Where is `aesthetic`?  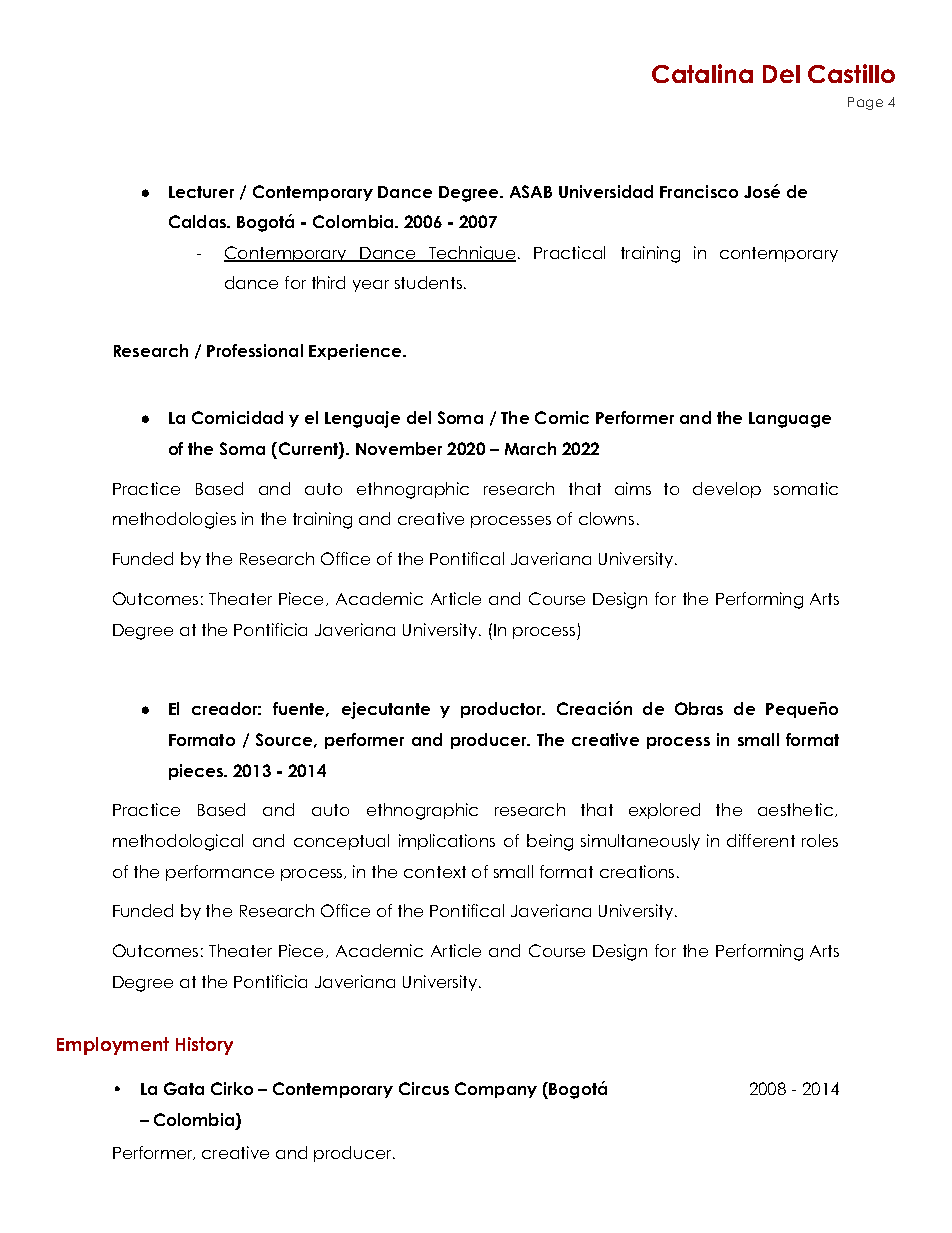 aesthetic is located at coordinates (797, 810).
